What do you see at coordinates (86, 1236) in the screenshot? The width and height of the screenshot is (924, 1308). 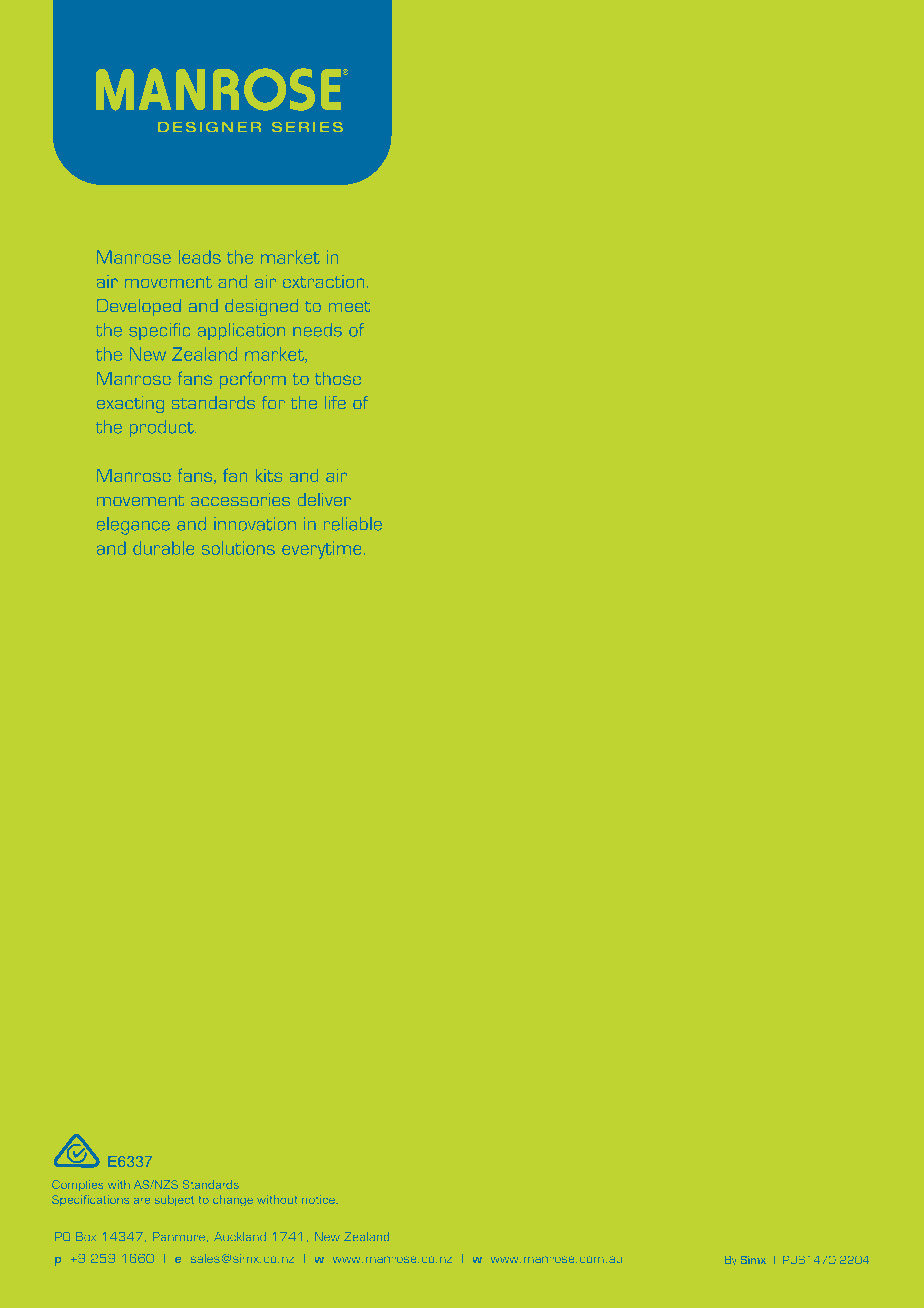 I see `Box` at bounding box center [86, 1236].
